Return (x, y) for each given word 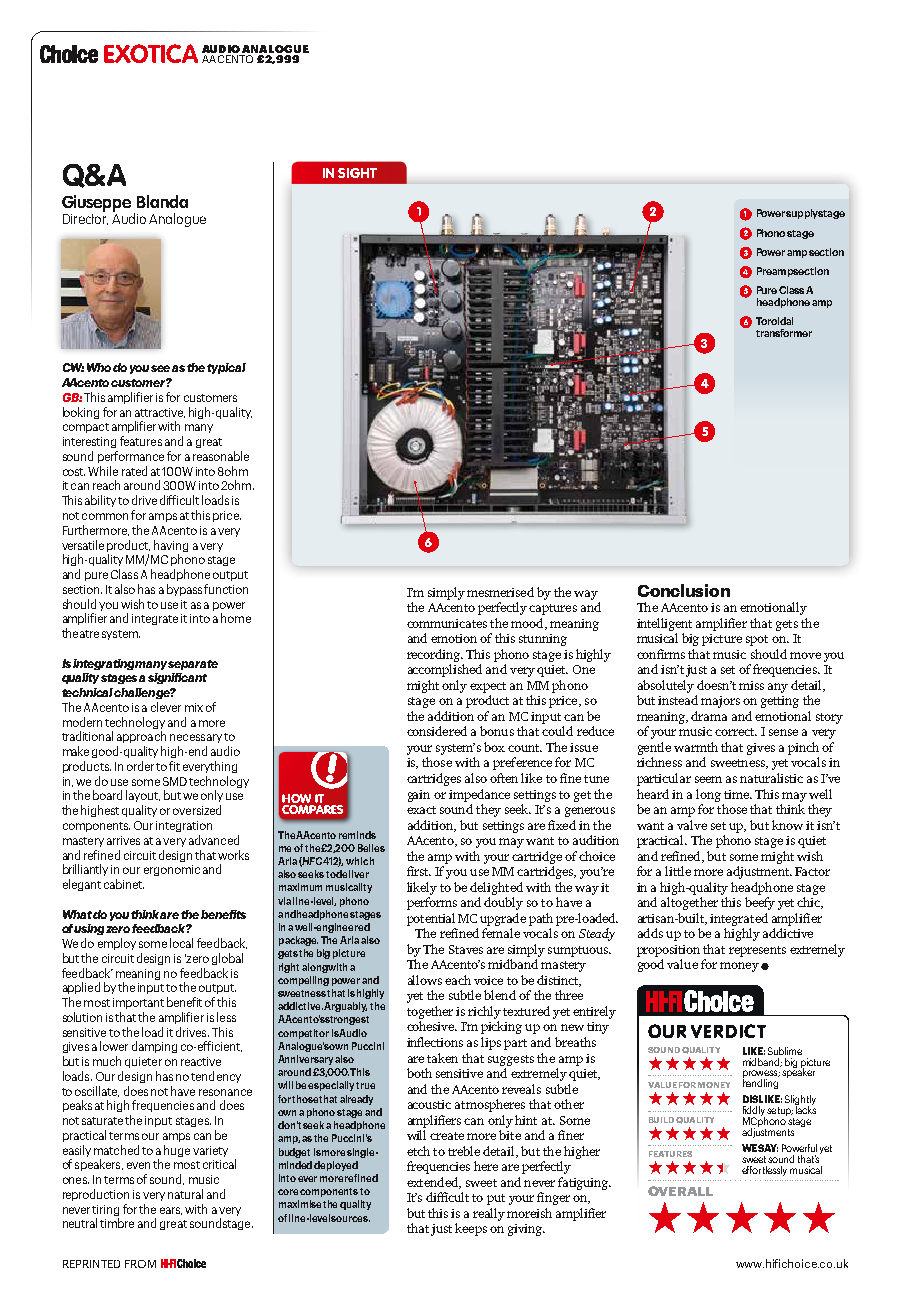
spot (757, 640)
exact (421, 810)
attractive (160, 413)
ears (171, 1211)
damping (154, 1047)
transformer (784, 333)
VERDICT (728, 1031)
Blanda (162, 201)
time (737, 794)
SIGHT (357, 173)
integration (184, 826)
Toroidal (774, 321)
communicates (447, 623)
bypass (186, 590)
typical (226, 368)
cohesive (431, 1026)
